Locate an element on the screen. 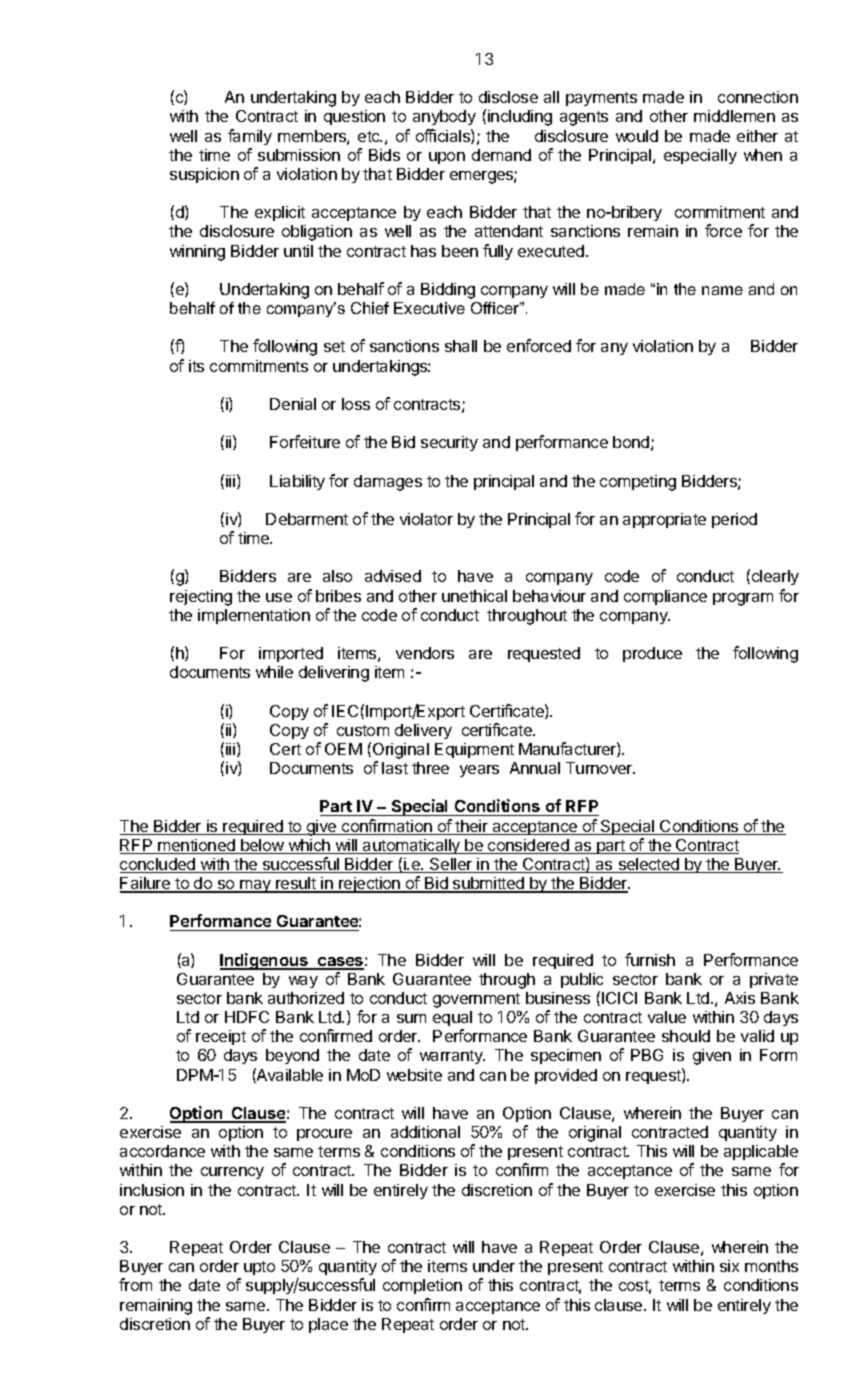 The width and height of the screenshot is (849, 1400). name is located at coordinates (722, 290).
